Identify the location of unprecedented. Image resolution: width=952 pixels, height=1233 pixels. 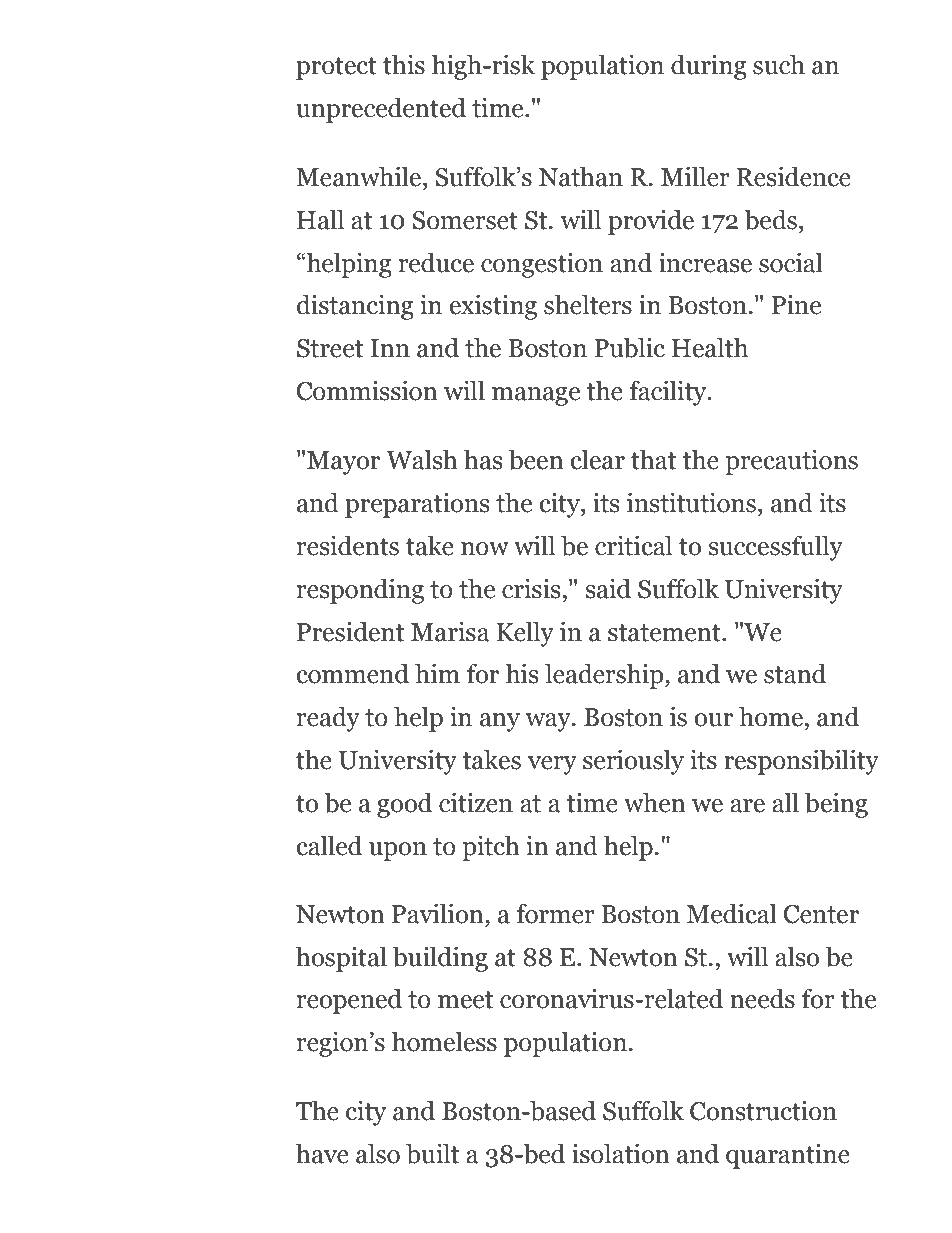
(381, 110).
